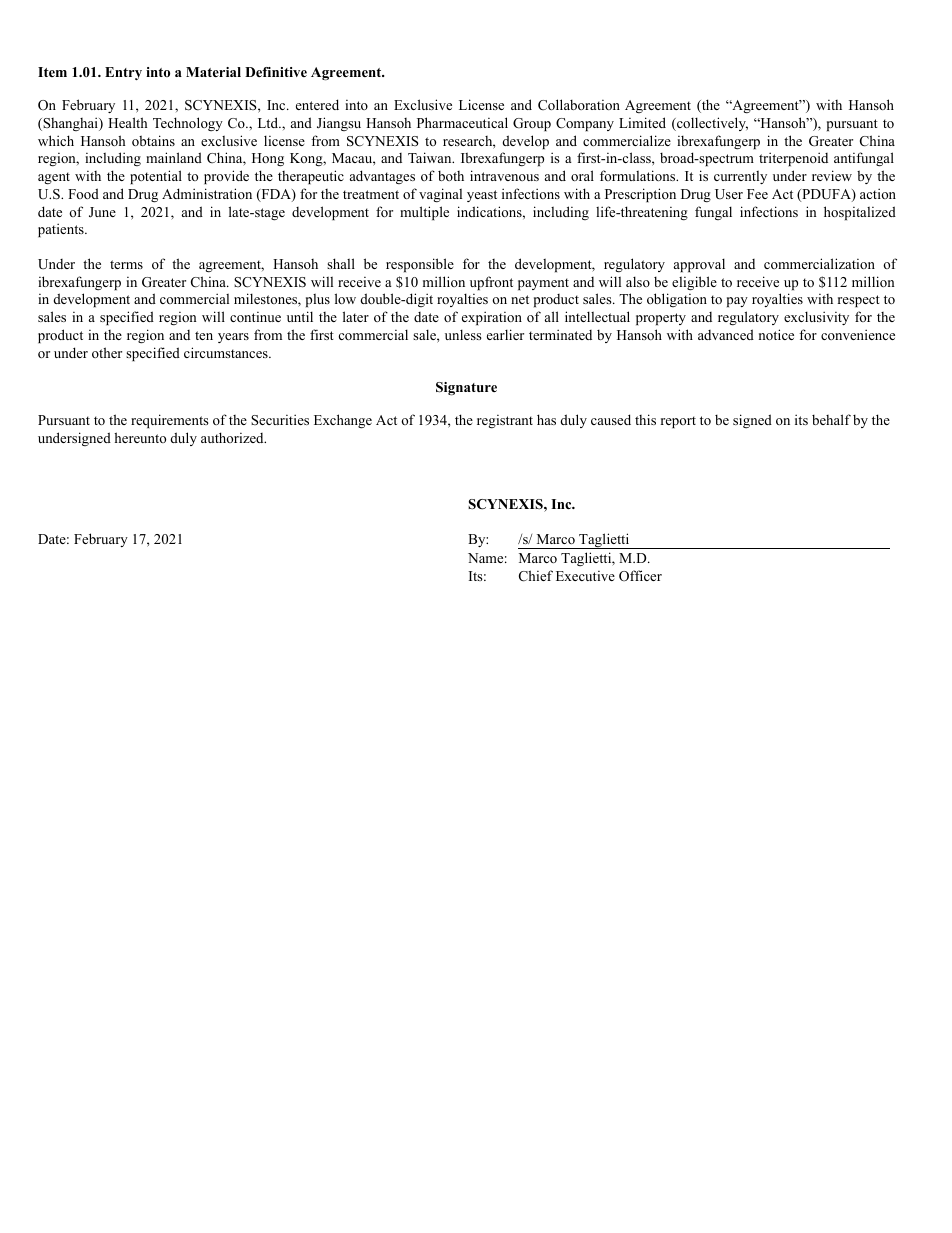  What do you see at coordinates (123, 73) in the document?
I see `Entry` at bounding box center [123, 73].
